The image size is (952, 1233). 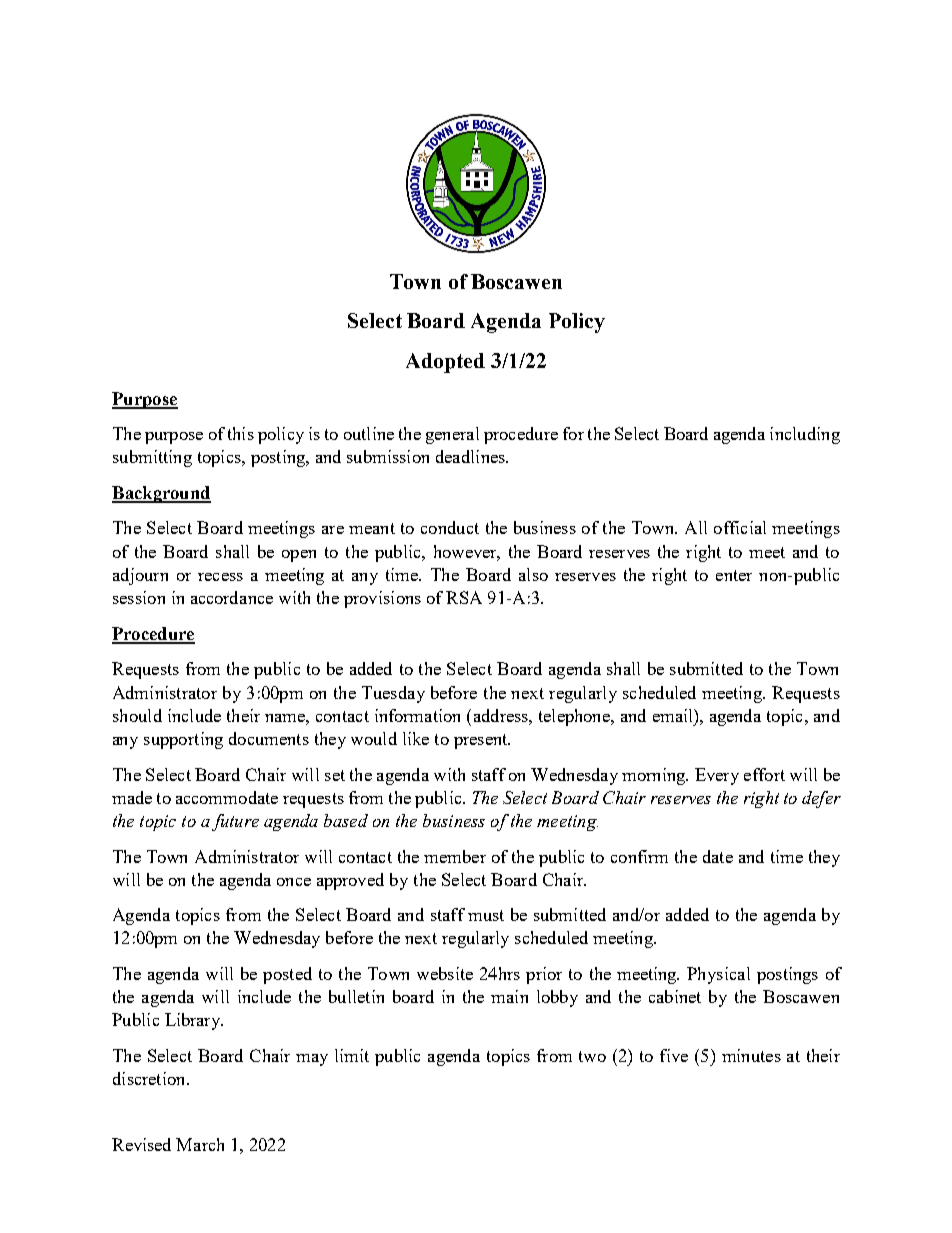 I want to click on supporting, so click(x=183, y=740).
